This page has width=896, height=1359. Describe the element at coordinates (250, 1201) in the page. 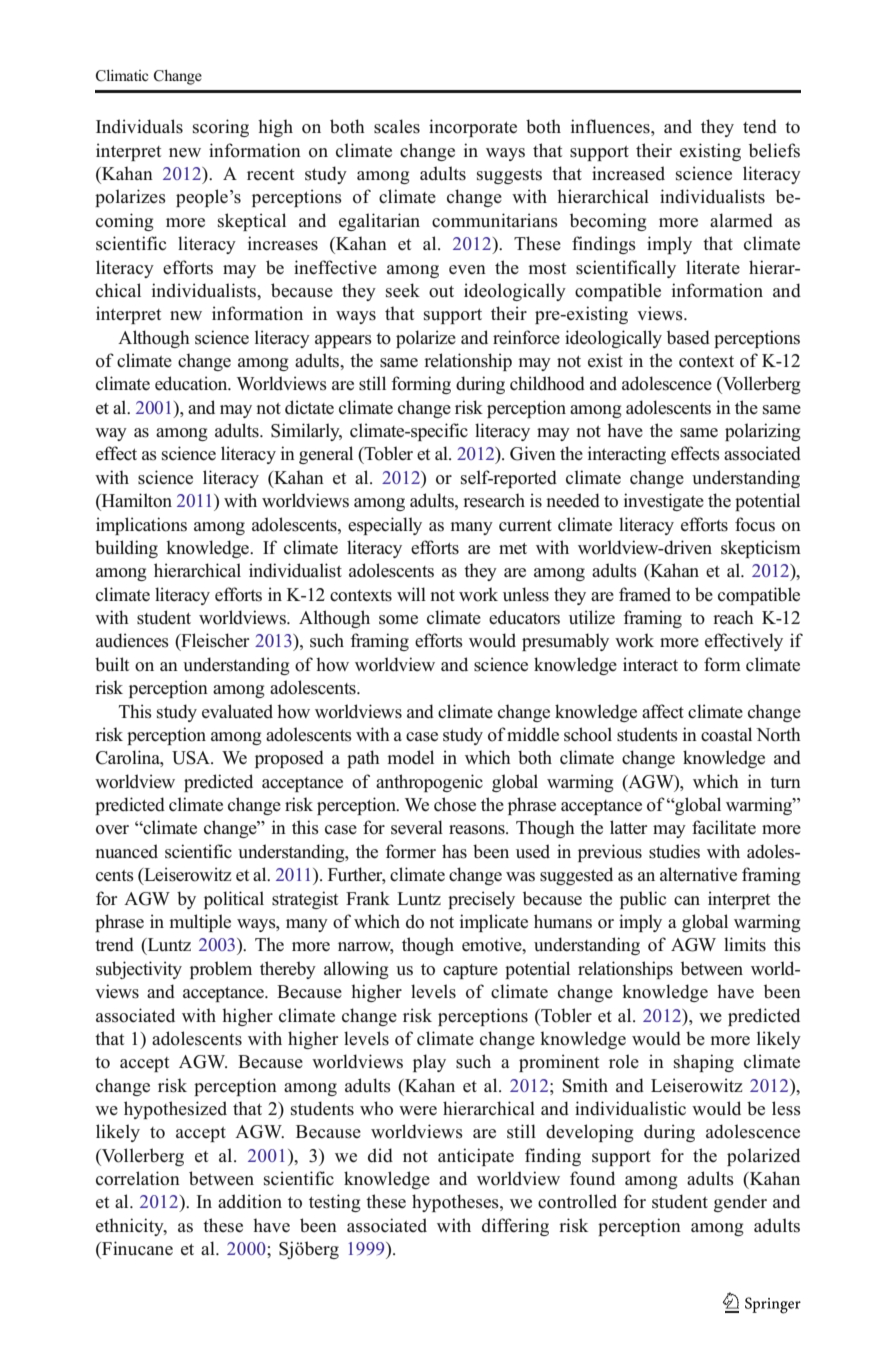

I see `addition` at that location.
